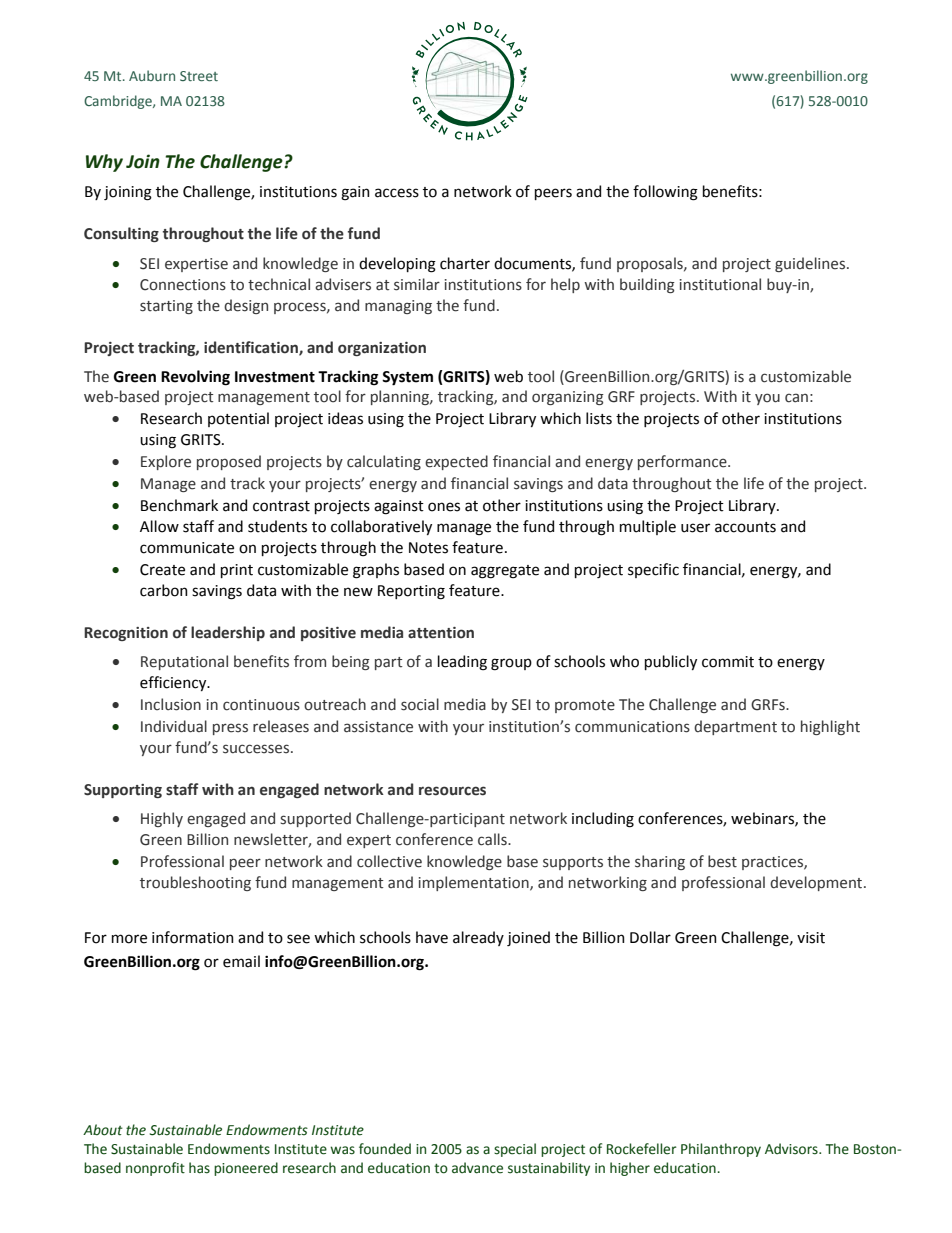 This image has width=952, height=1233. Describe the element at coordinates (665, 193) in the image. I see `following` at that location.
